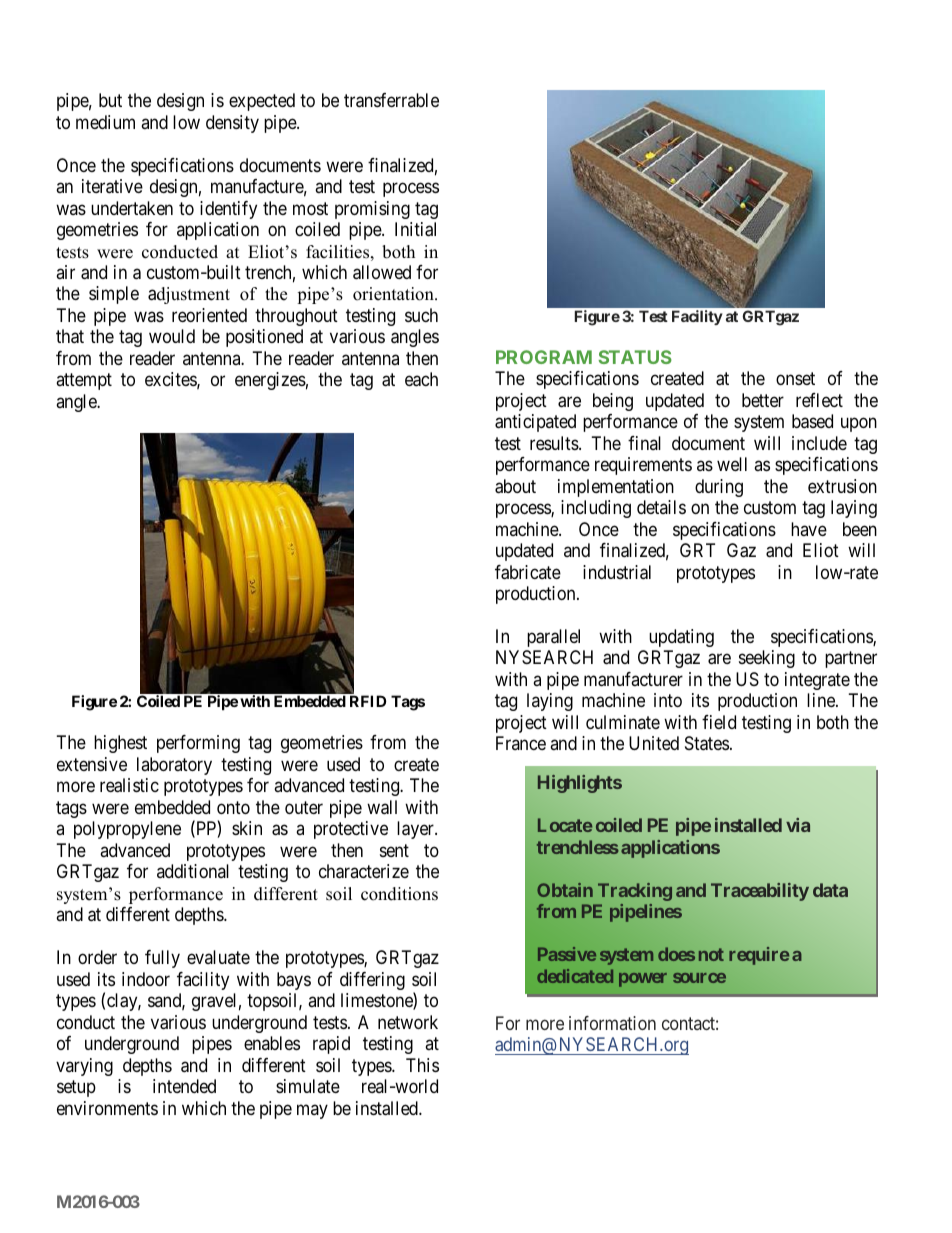 Image resolution: width=952 pixels, height=1233 pixels. Describe the element at coordinates (798, 825) in the page. I see `via` at that location.
